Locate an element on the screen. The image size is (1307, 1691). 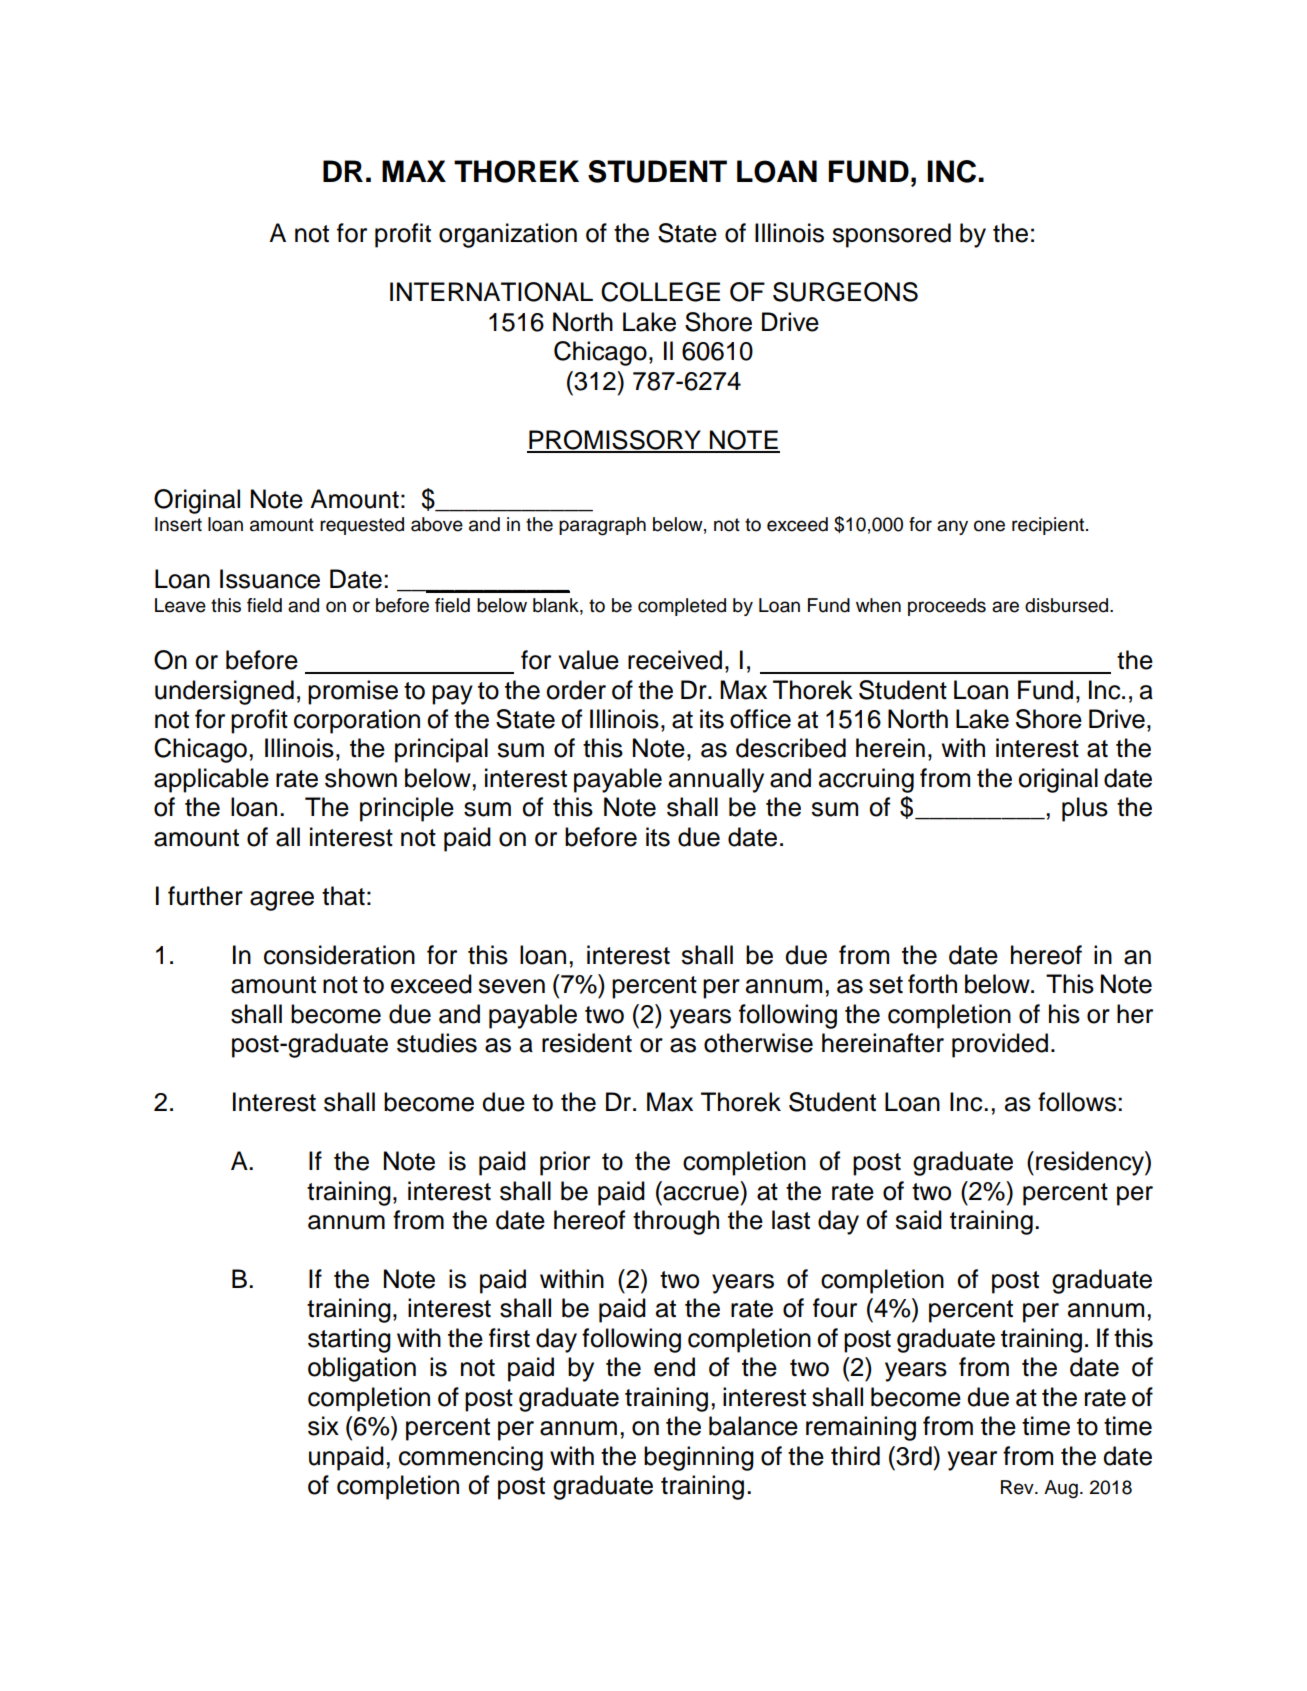
sponsored is located at coordinates (891, 235).
